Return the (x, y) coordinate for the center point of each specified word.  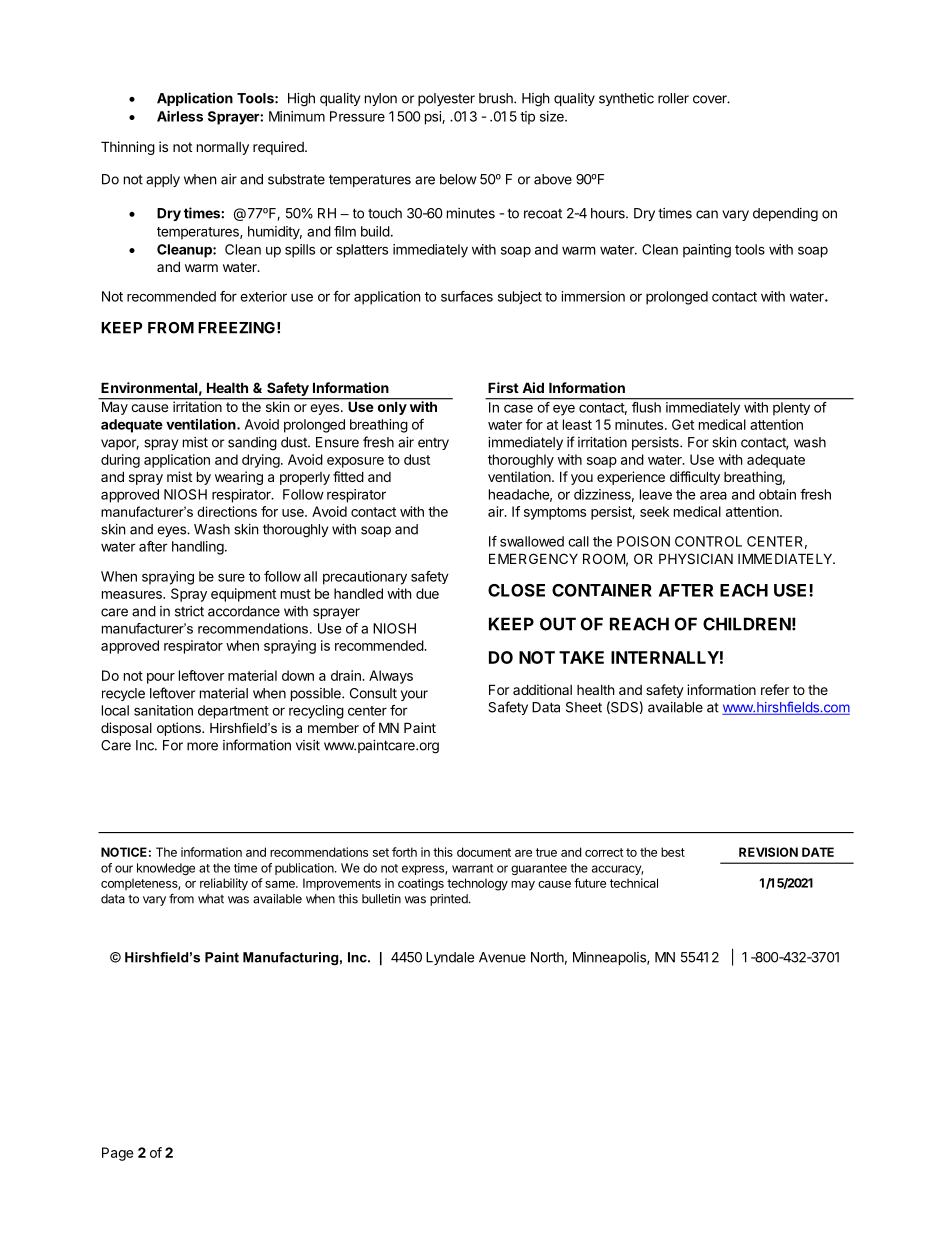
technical (634, 883)
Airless (180, 116)
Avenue (502, 957)
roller (673, 98)
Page (117, 1154)
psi (434, 118)
